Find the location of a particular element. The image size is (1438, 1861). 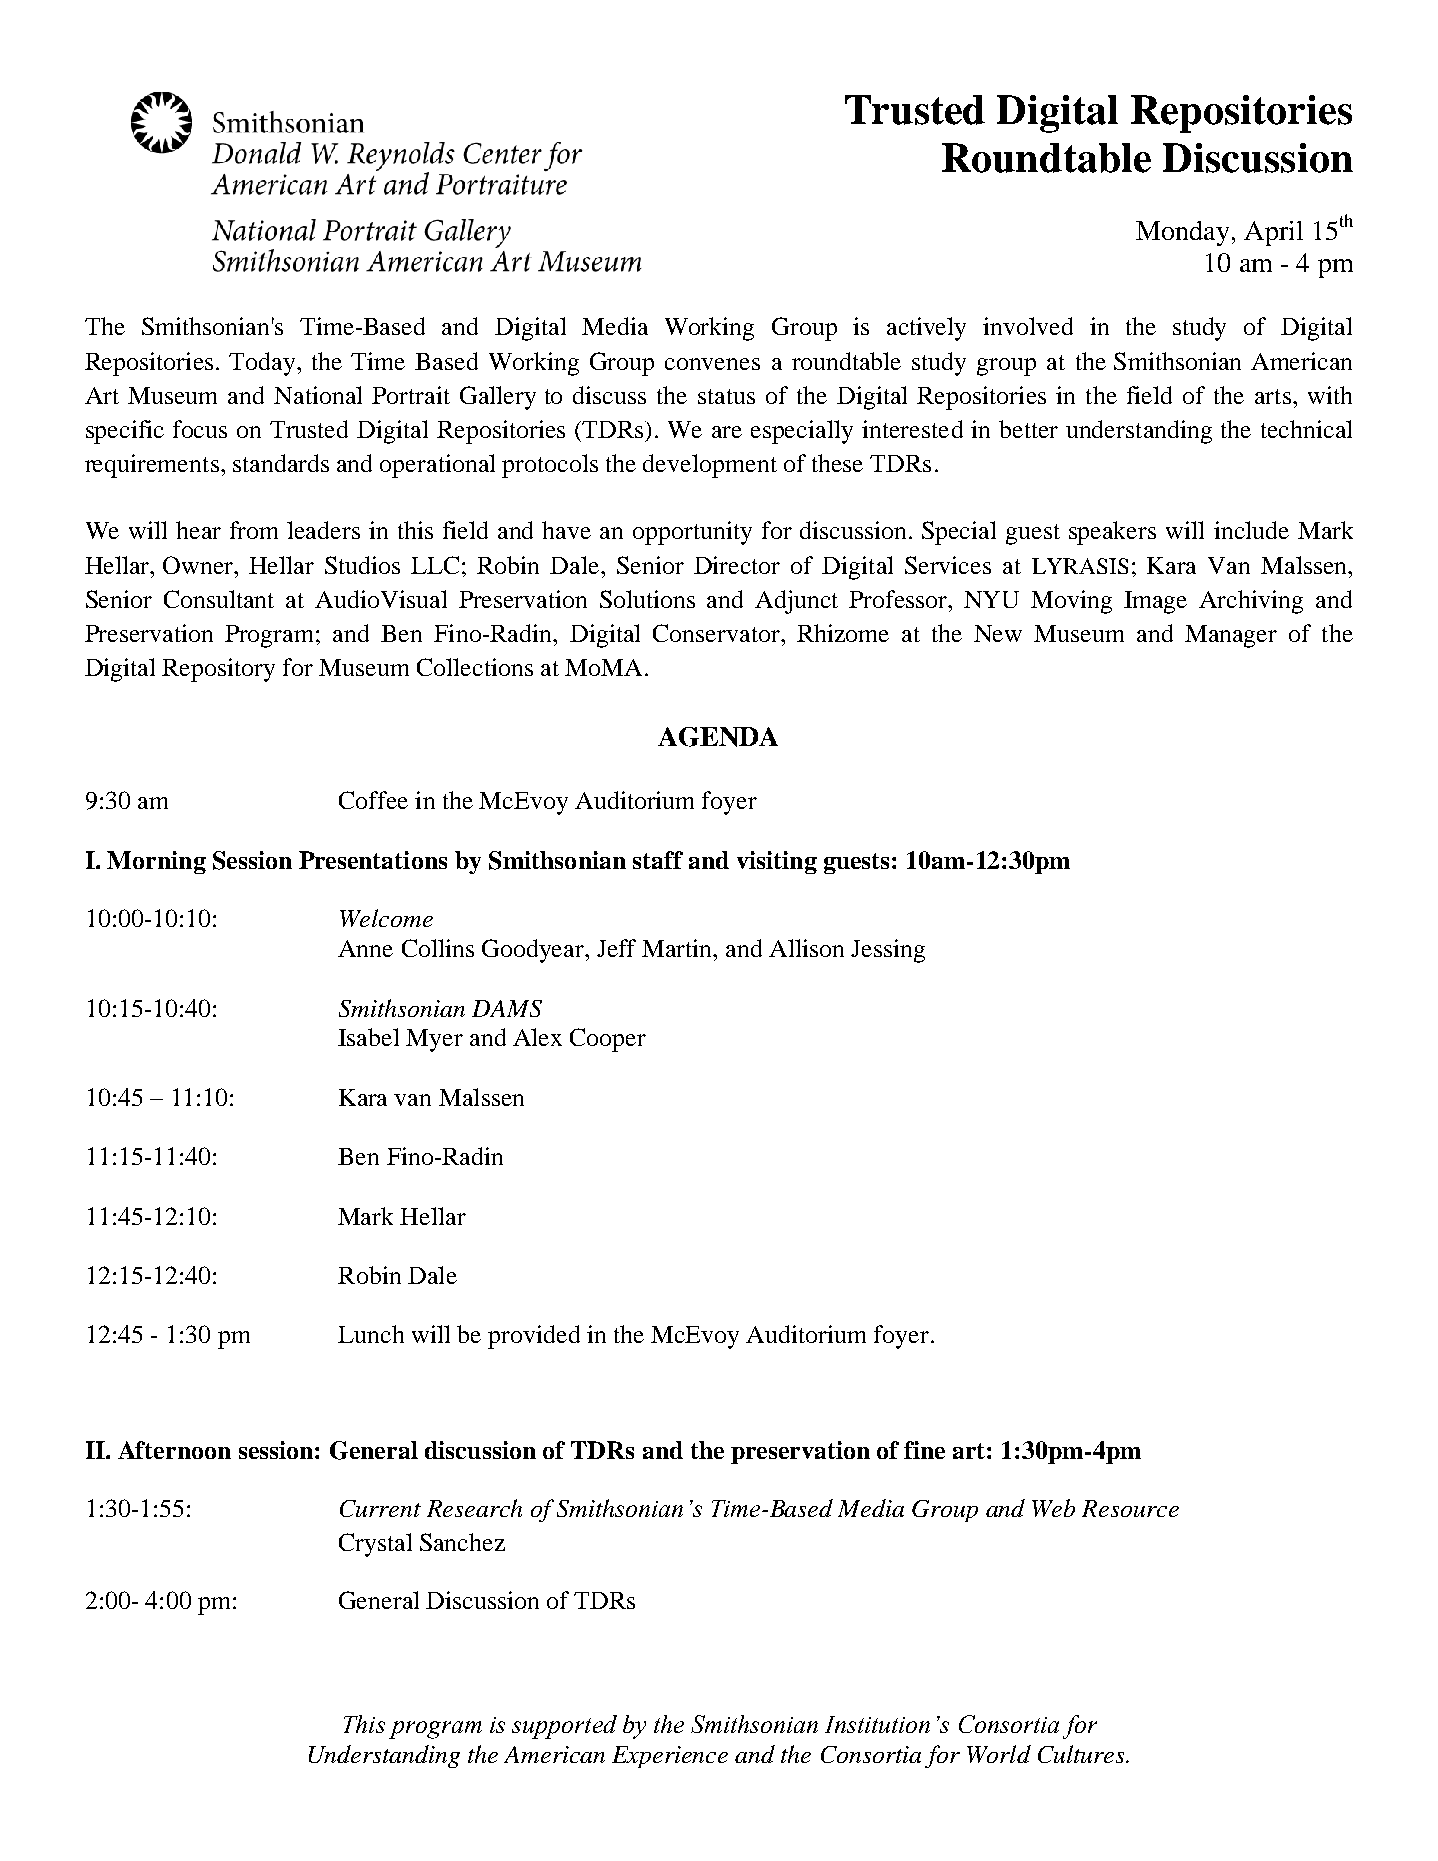

supported is located at coordinates (564, 1727).
